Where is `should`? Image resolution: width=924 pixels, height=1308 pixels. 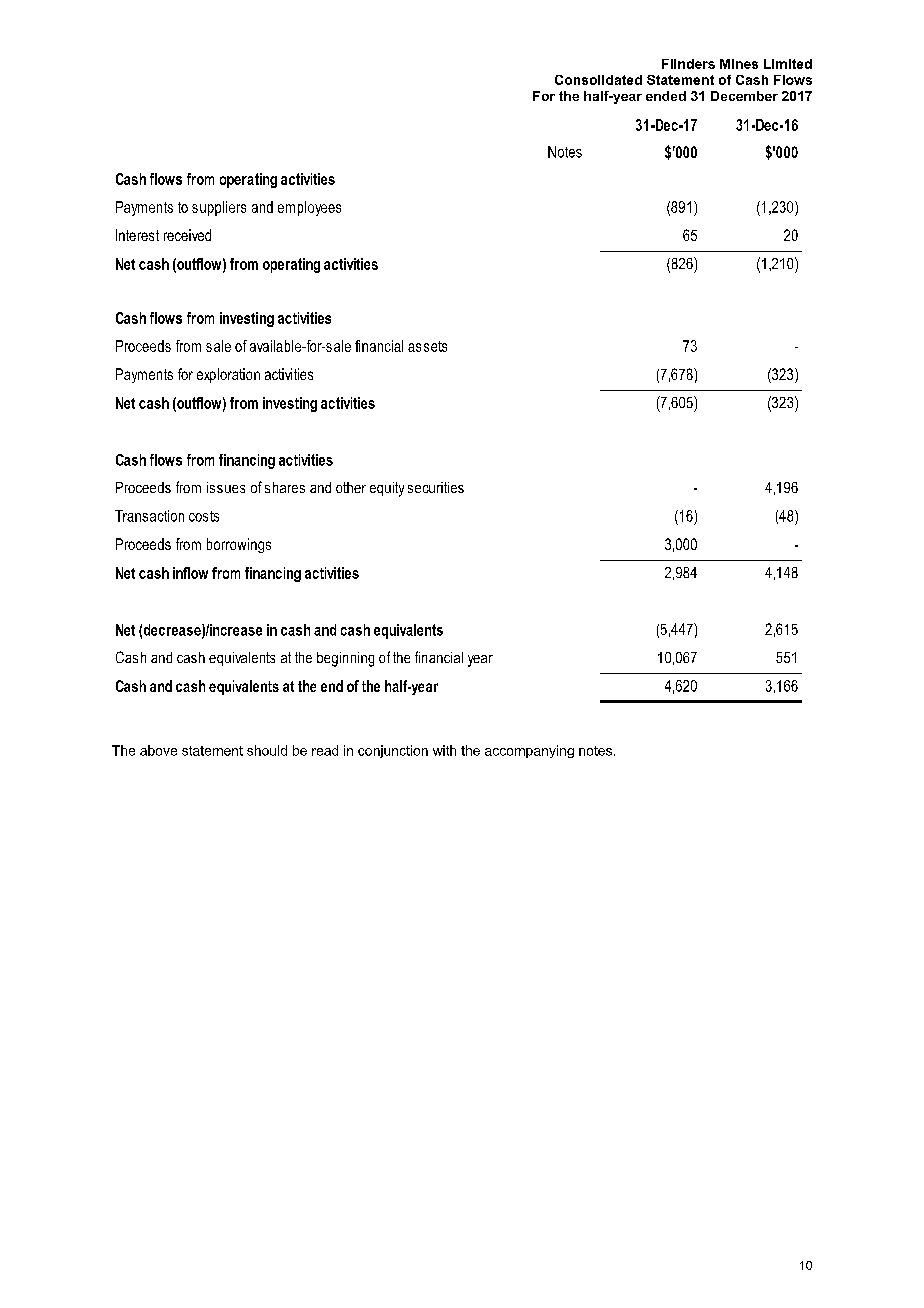 should is located at coordinates (267, 750).
